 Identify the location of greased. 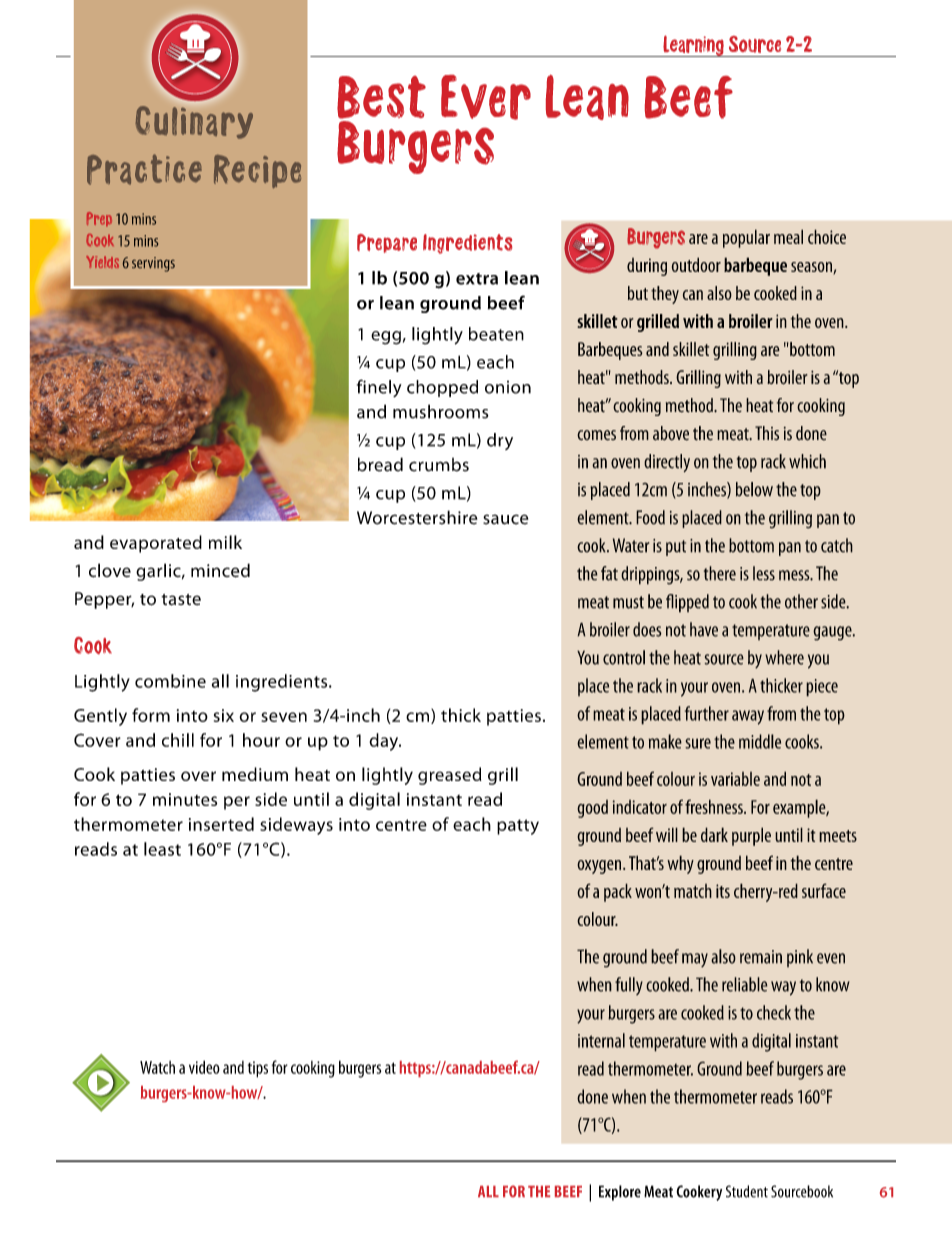
(450, 776).
